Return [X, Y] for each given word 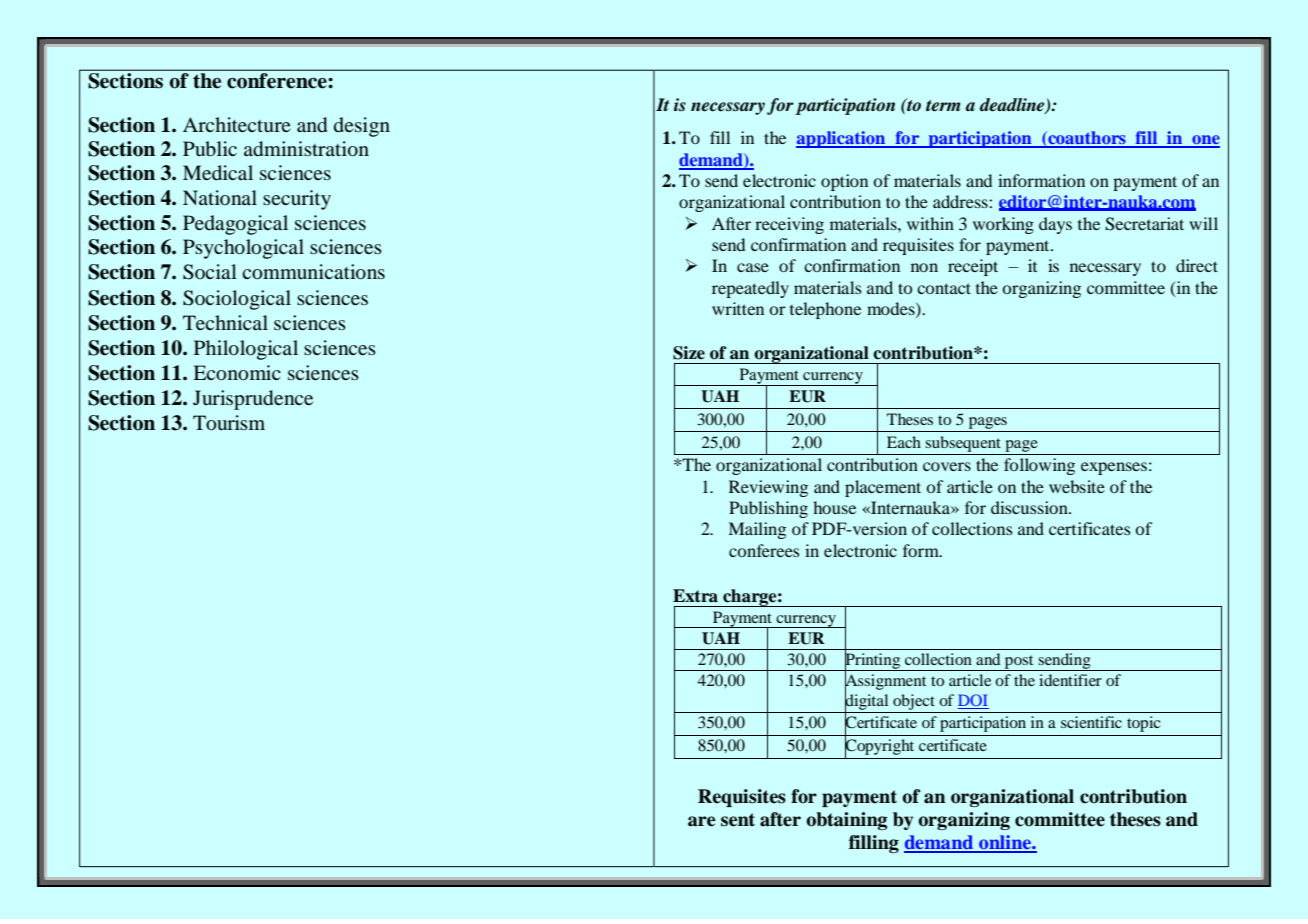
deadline [1013, 106]
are [702, 821]
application [842, 139]
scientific [1091, 722]
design [362, 127]
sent [738, 820]
